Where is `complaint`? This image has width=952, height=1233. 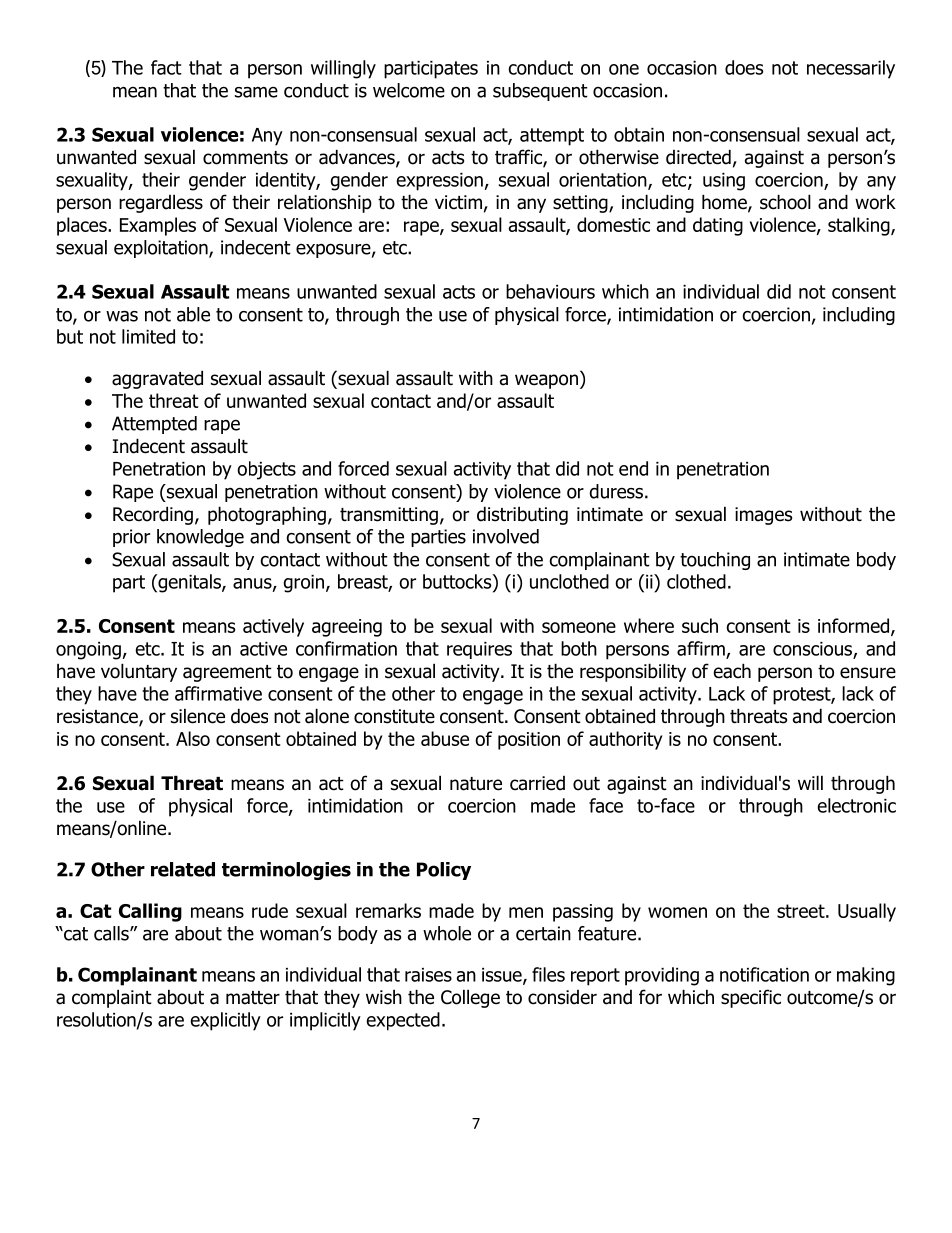
complaint is located at coordinates (112, 998).
